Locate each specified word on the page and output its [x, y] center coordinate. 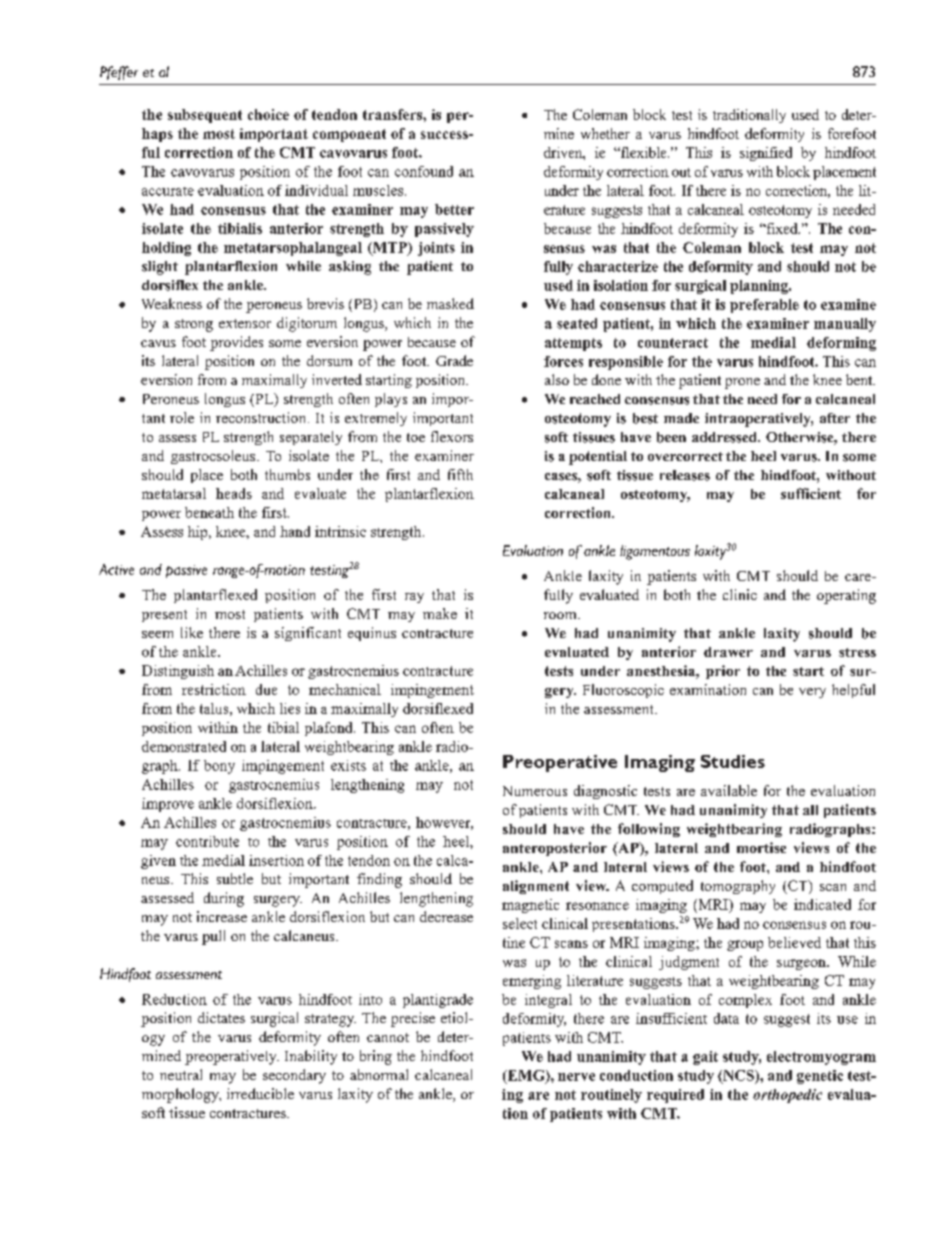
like [192, 632]
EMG [526, 1076]
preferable [764, 306]
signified [766, 154]
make [440, 613]
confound [424, 171]
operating [846, 596]
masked [450, 303]
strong [194, 325]
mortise [761, 847]
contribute [207, 841]
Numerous [535, 791]
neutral [181, 1074]
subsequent [205, 116]
